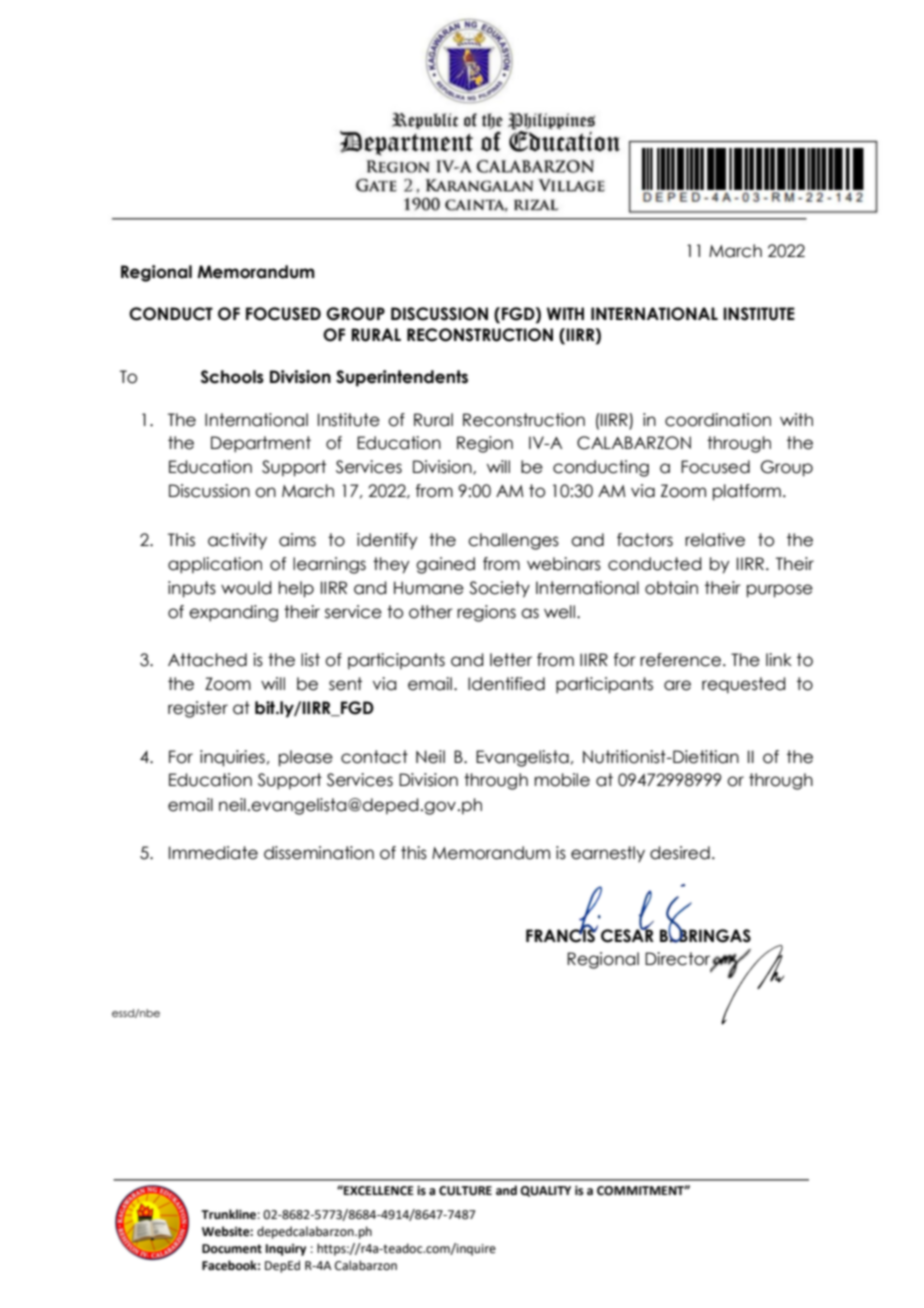  I want to click on Immediate, so click(213, 853).
